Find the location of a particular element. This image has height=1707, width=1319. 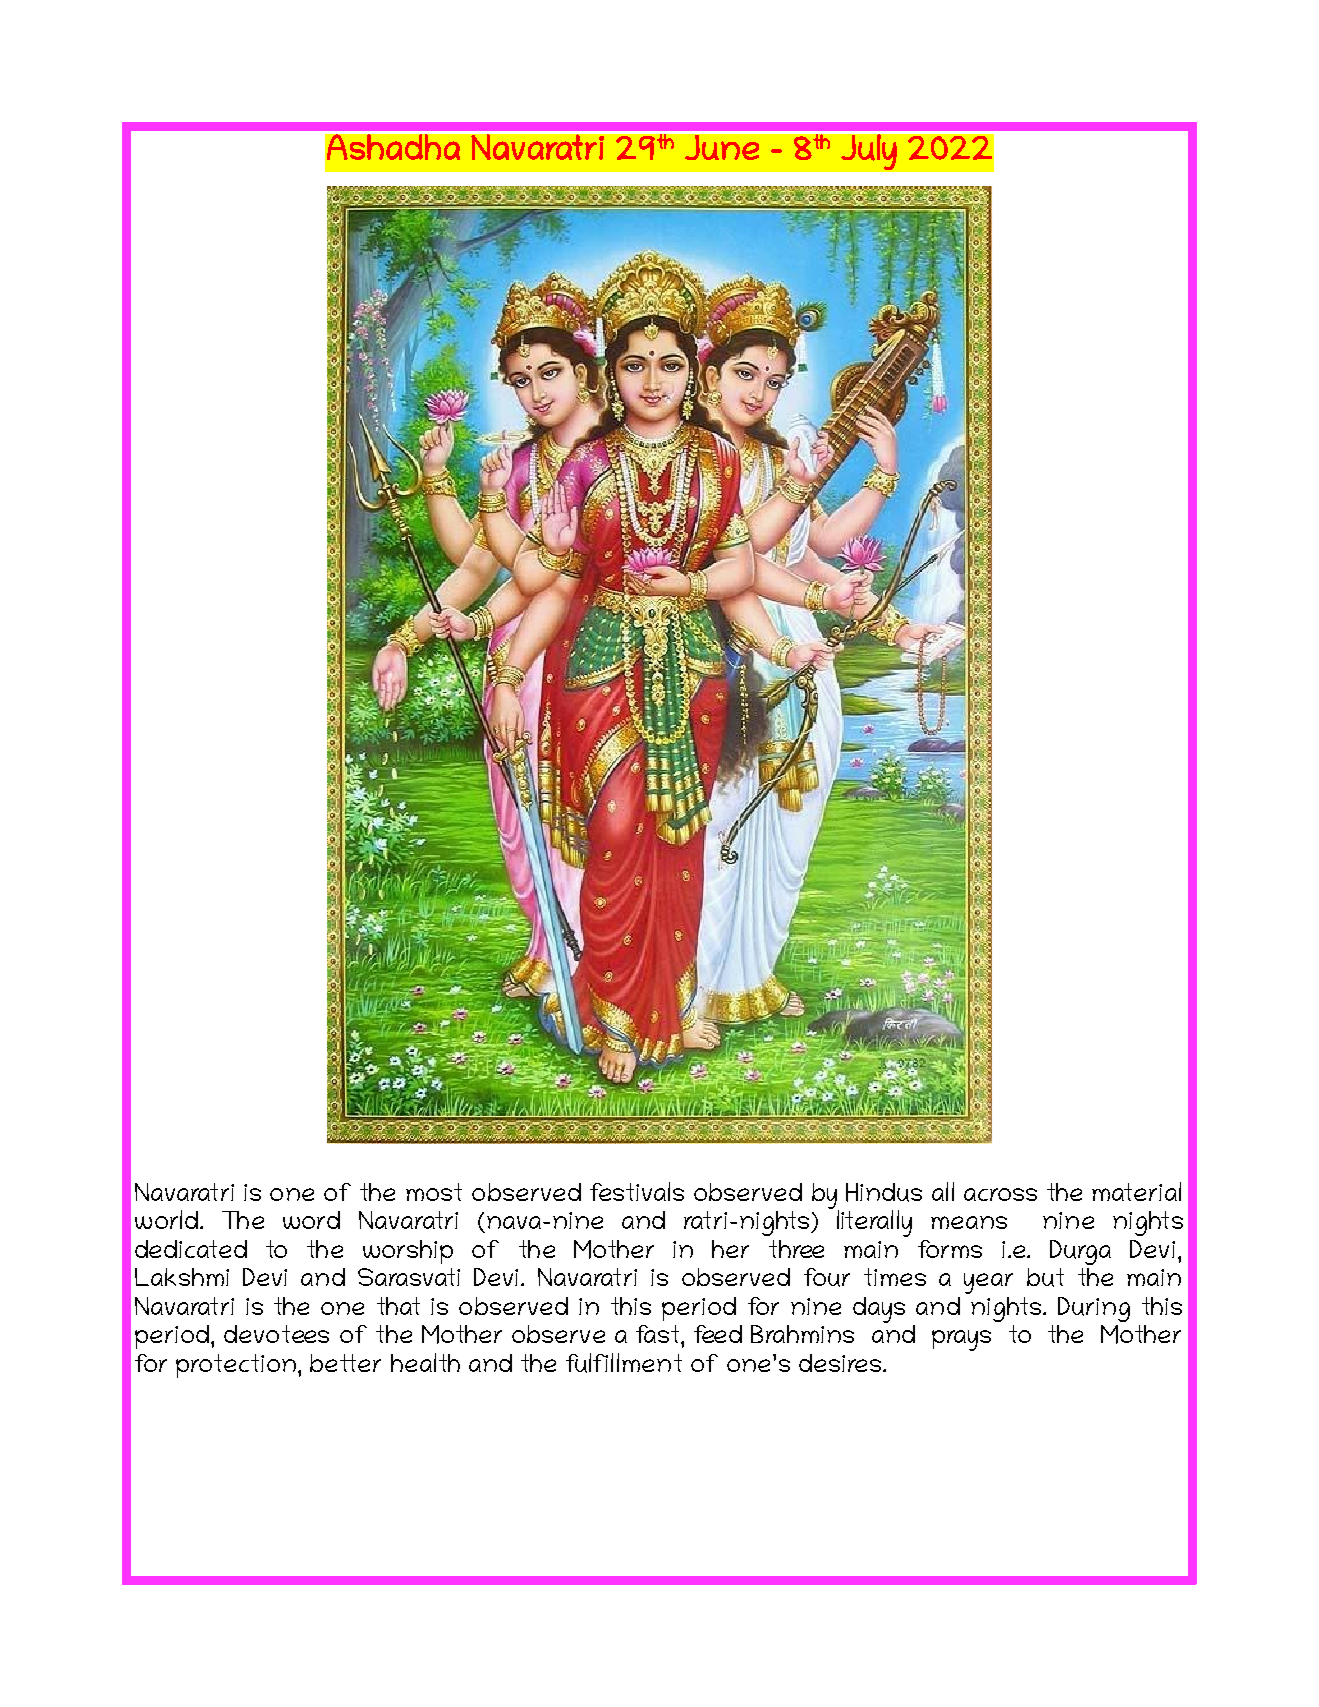

prays is located at coordinates (961, 1340).
